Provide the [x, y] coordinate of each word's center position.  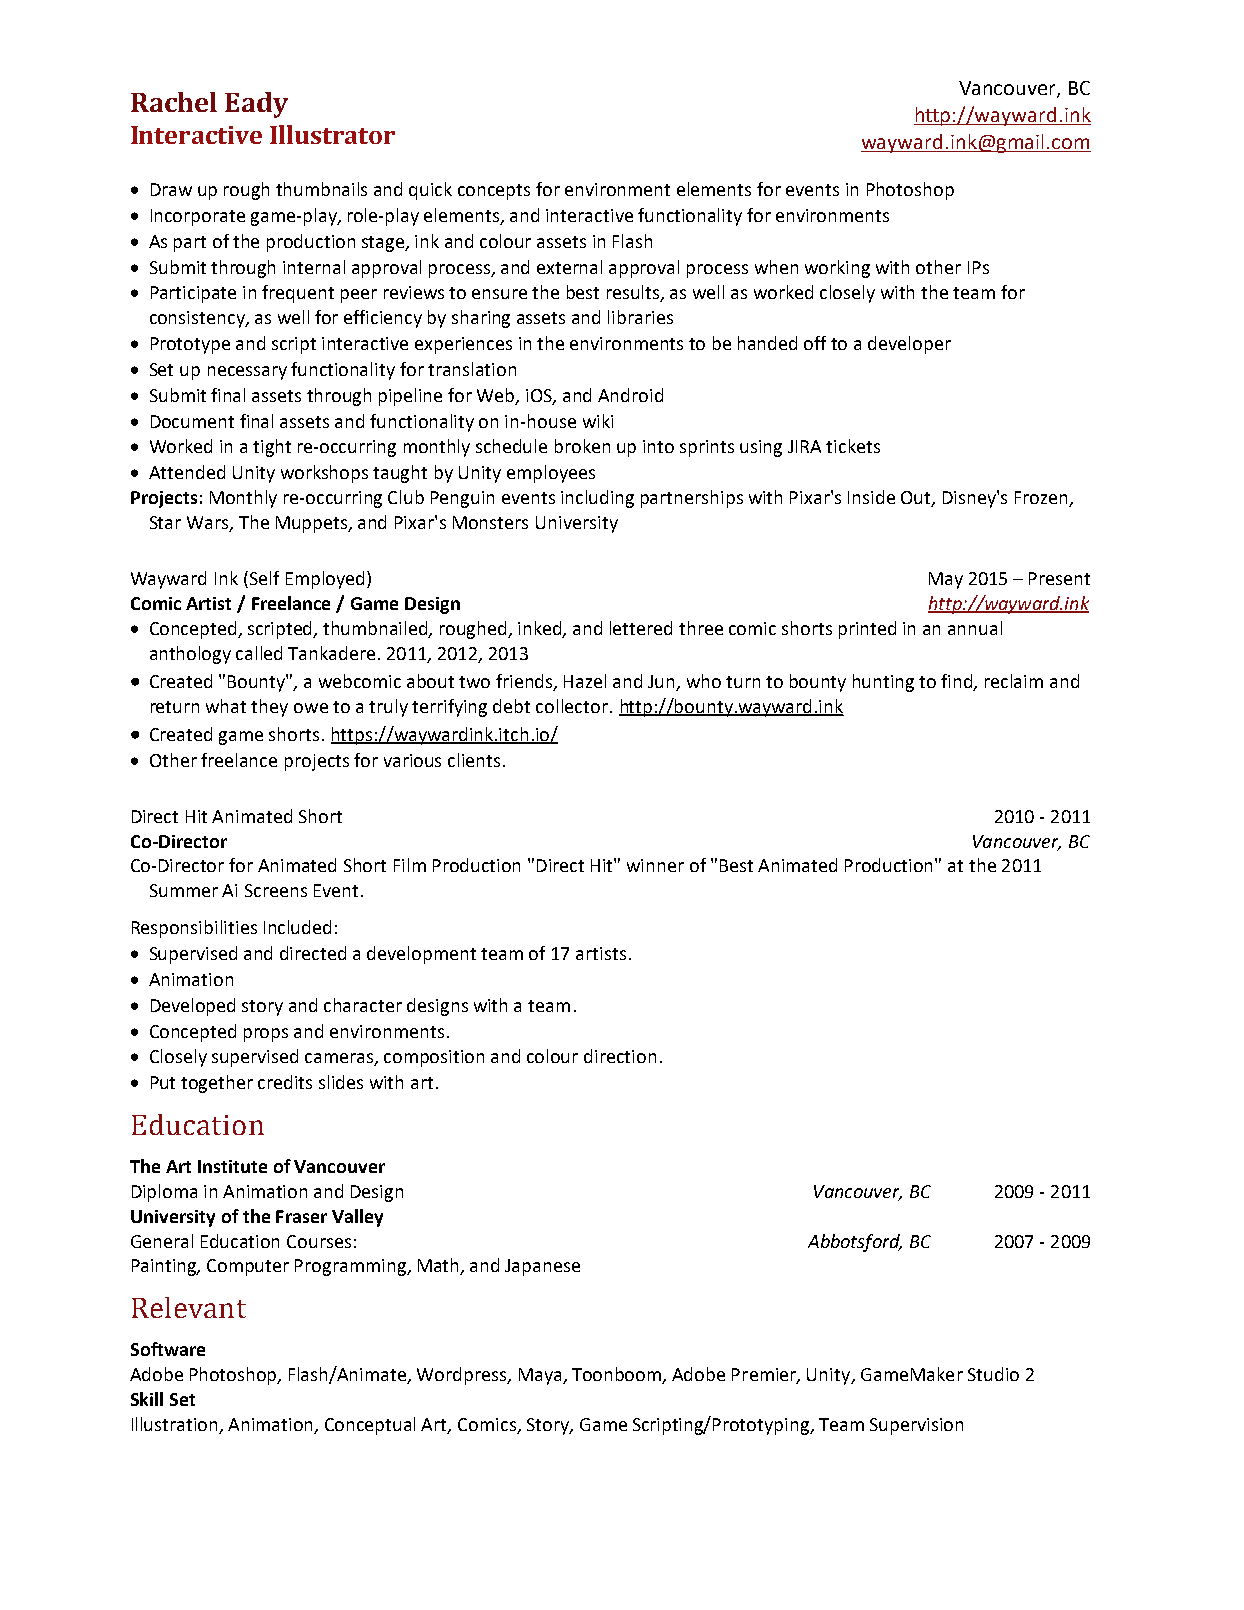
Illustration [174, 1424]
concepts [494, 192]
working [837, 269]
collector [572, 706]
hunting [883, 683]
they [269, 708]
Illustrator [332, 134]
